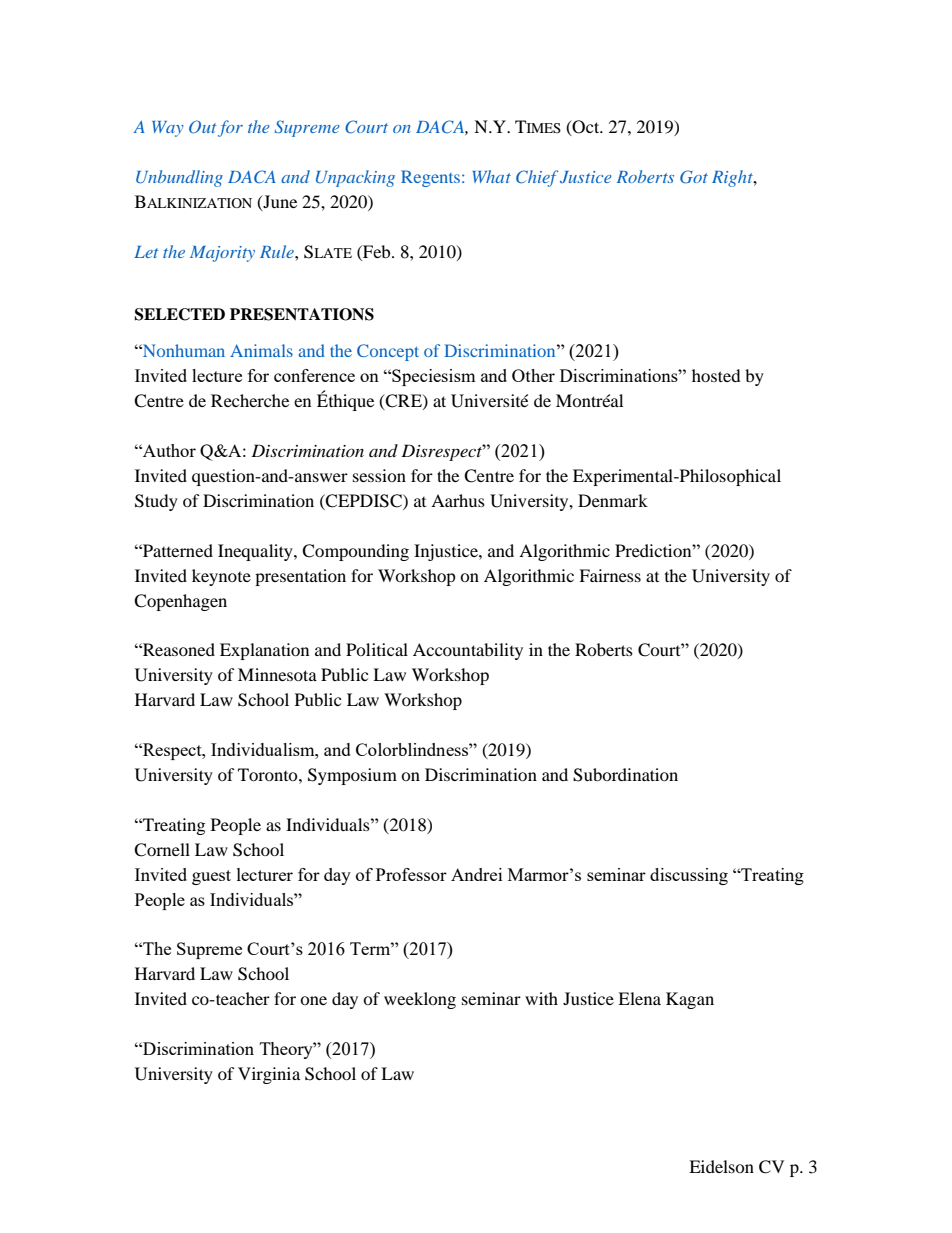 The width and height of the image is (952, 1233). I want to click on Virginia, so click(269, 1075).
